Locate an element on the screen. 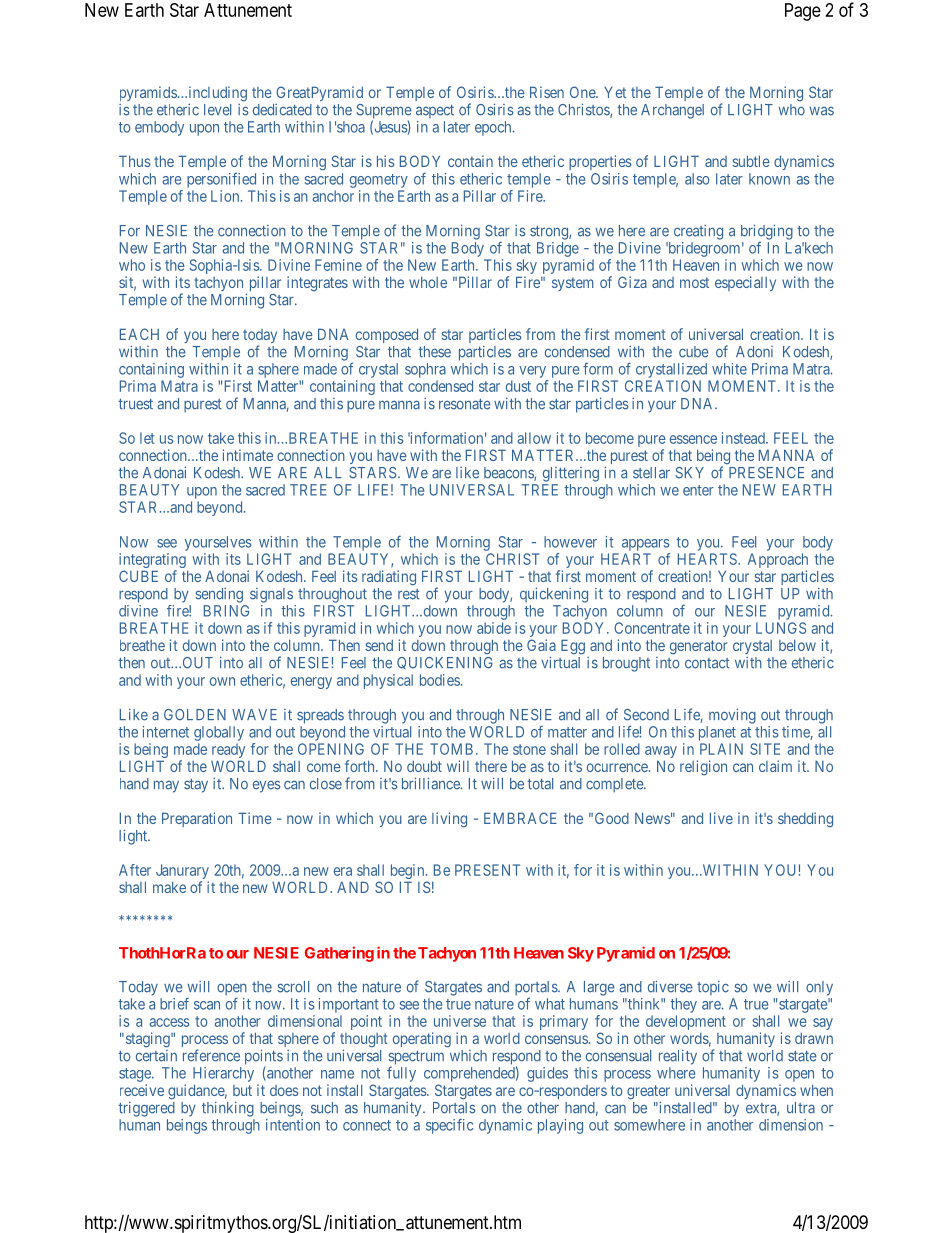 This screenshot has width=952, height=1233. specific is located at coordinates (449, 1126).
